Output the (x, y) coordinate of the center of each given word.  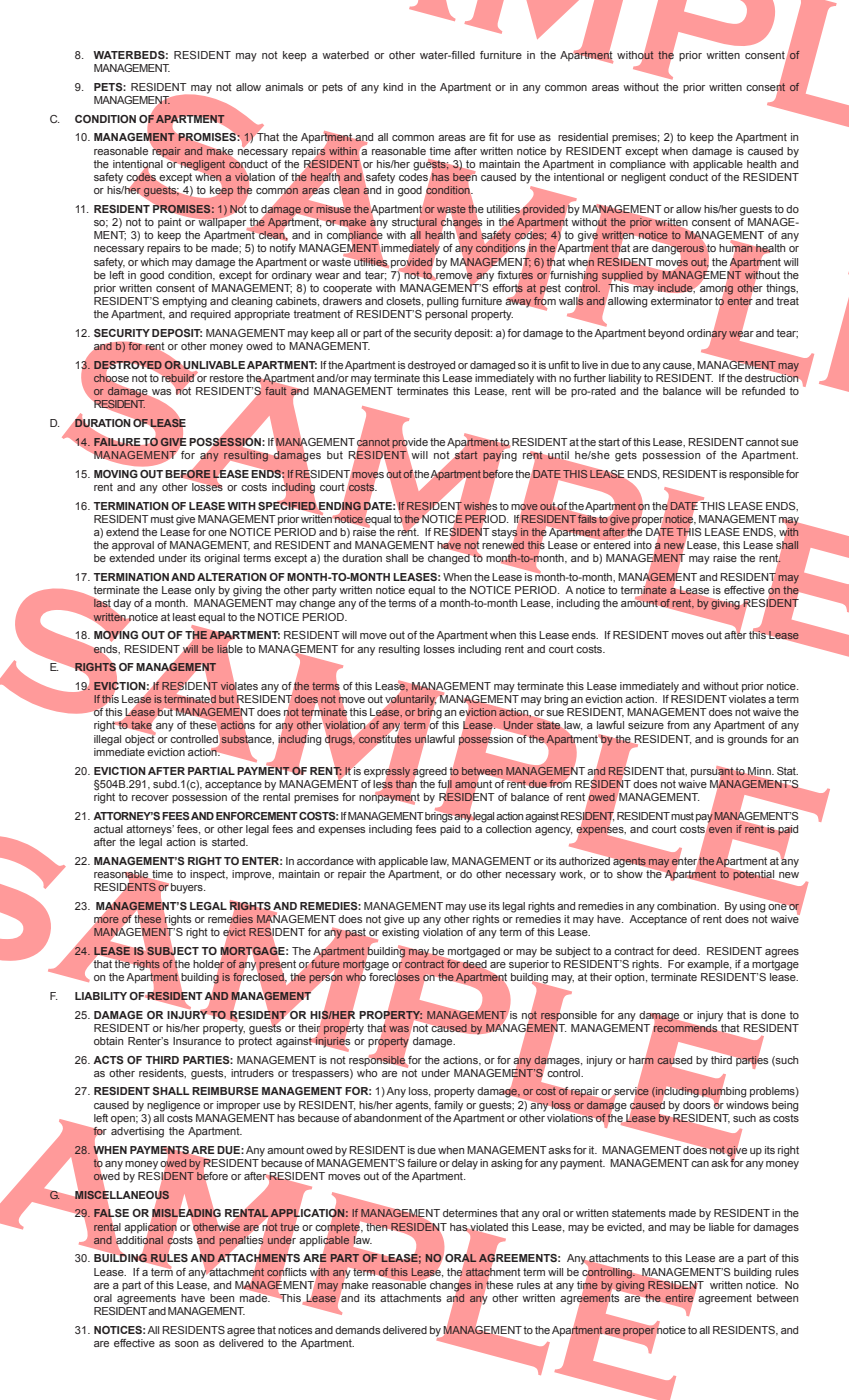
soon (186, 1344)
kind (393, 87)
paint (171, 221)
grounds (747, 740)
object (140, 739)
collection (509, 827)
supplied (622, 277)
